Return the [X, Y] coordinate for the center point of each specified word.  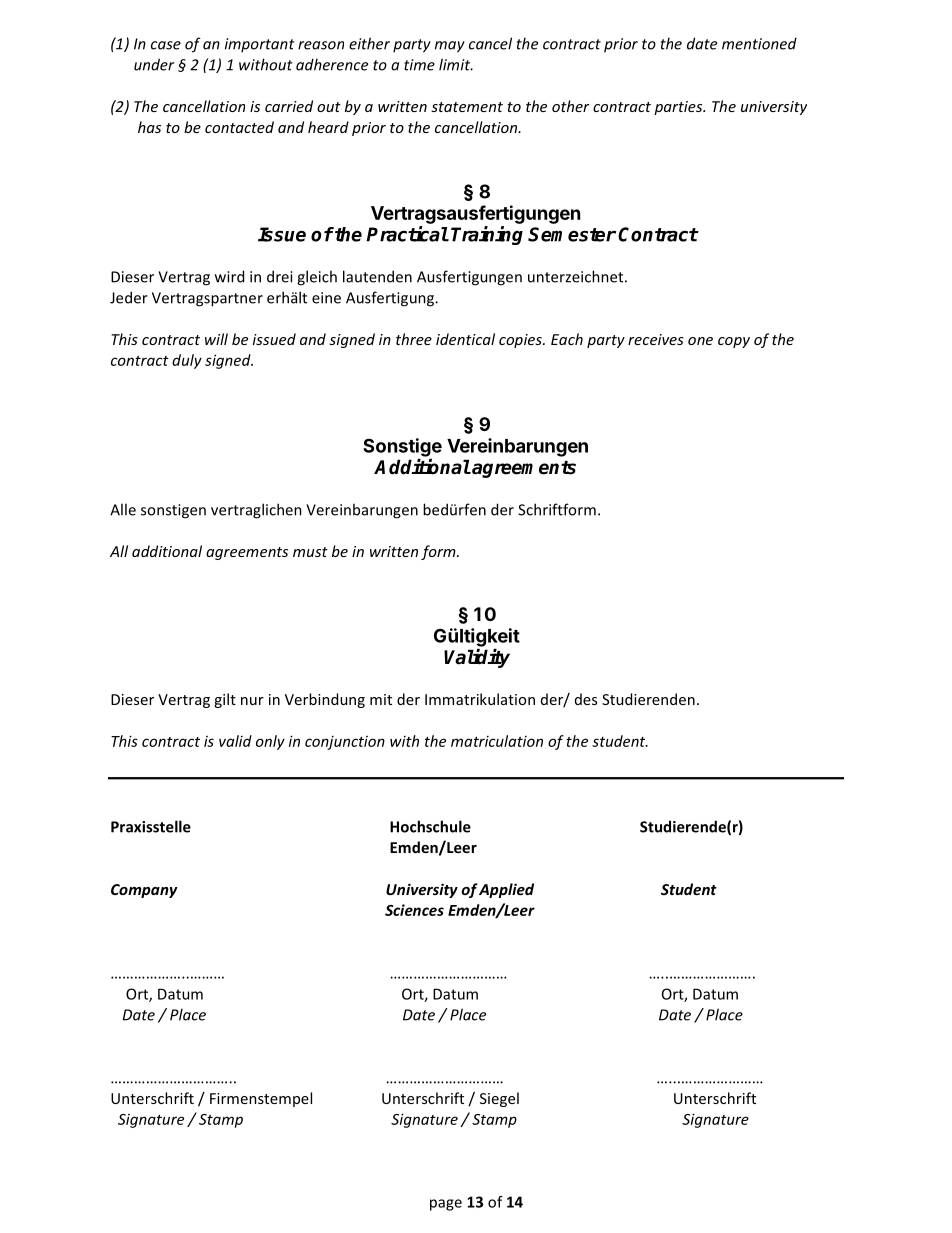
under [154, 64]
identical [465, 339]
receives [656, 339]
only [270, 742]
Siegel [499, 1099]
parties [679, 108]
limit [456, 64]
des [586, 699]
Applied [506, 890]
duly [187, 361]
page [446, 1205]
